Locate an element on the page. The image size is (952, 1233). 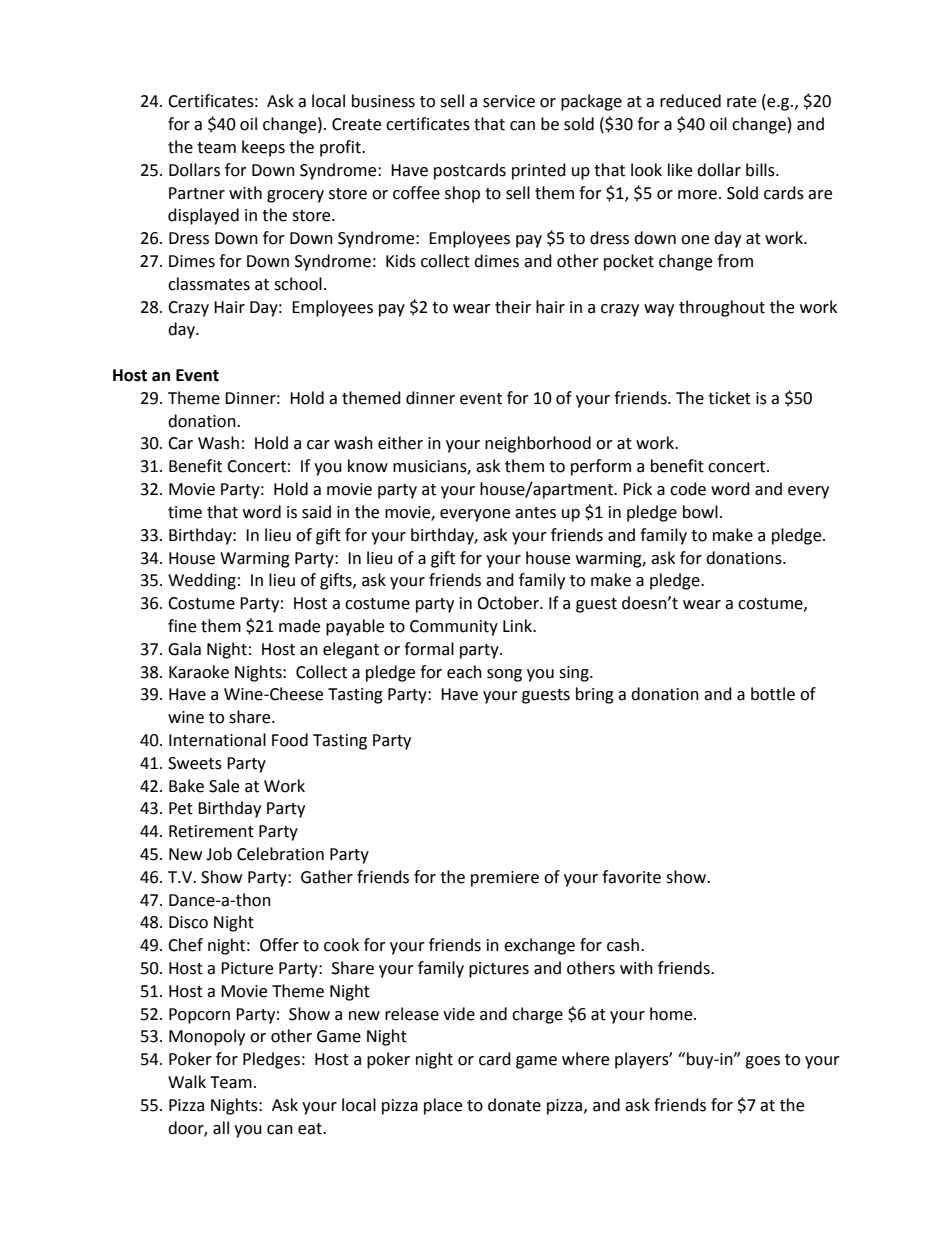
code is located at coordinates (688, 489).
